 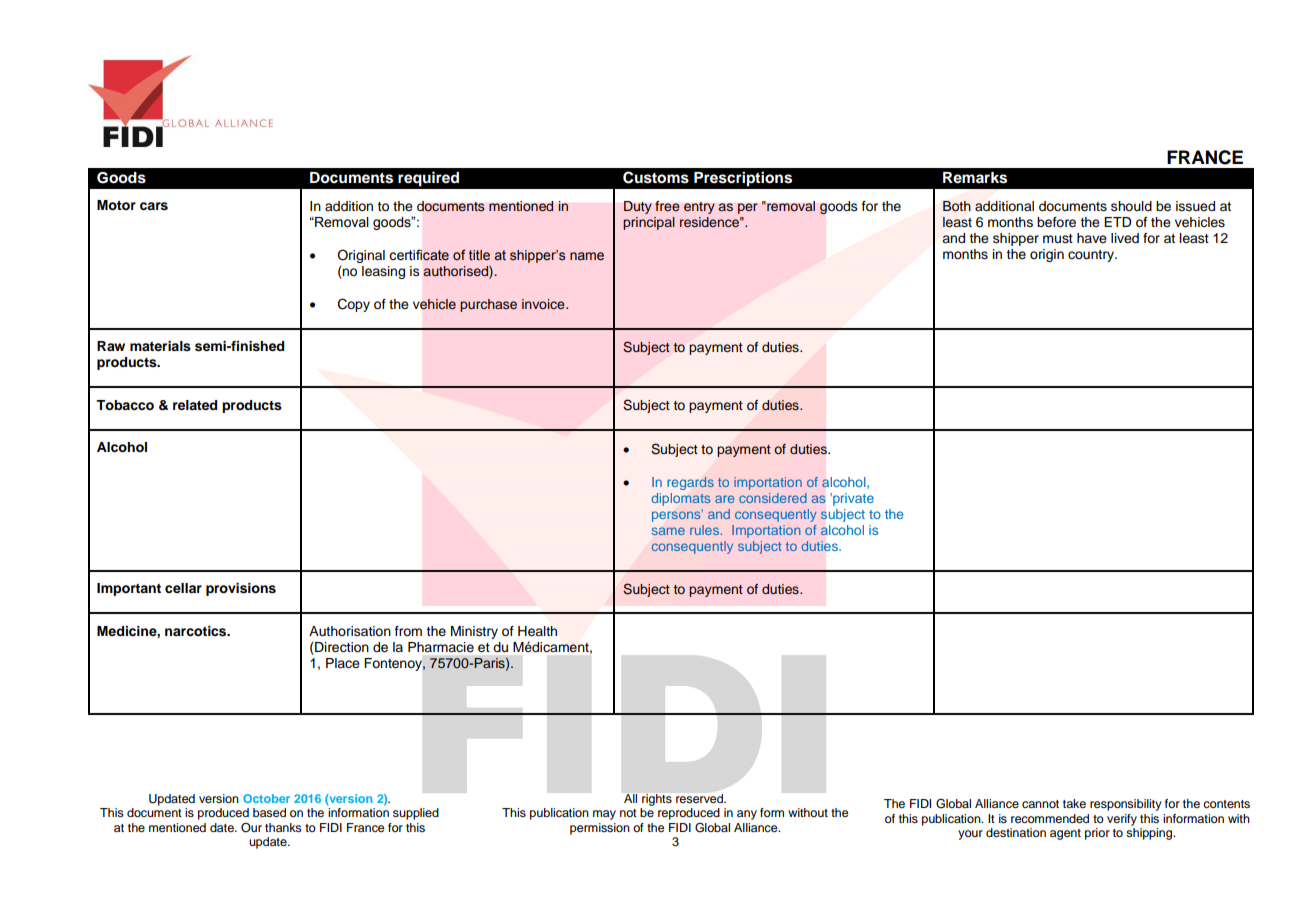 What do you see at coordinates (154, 206) in the screenshot?
I see `cars` at bounding box center [154, 206].
